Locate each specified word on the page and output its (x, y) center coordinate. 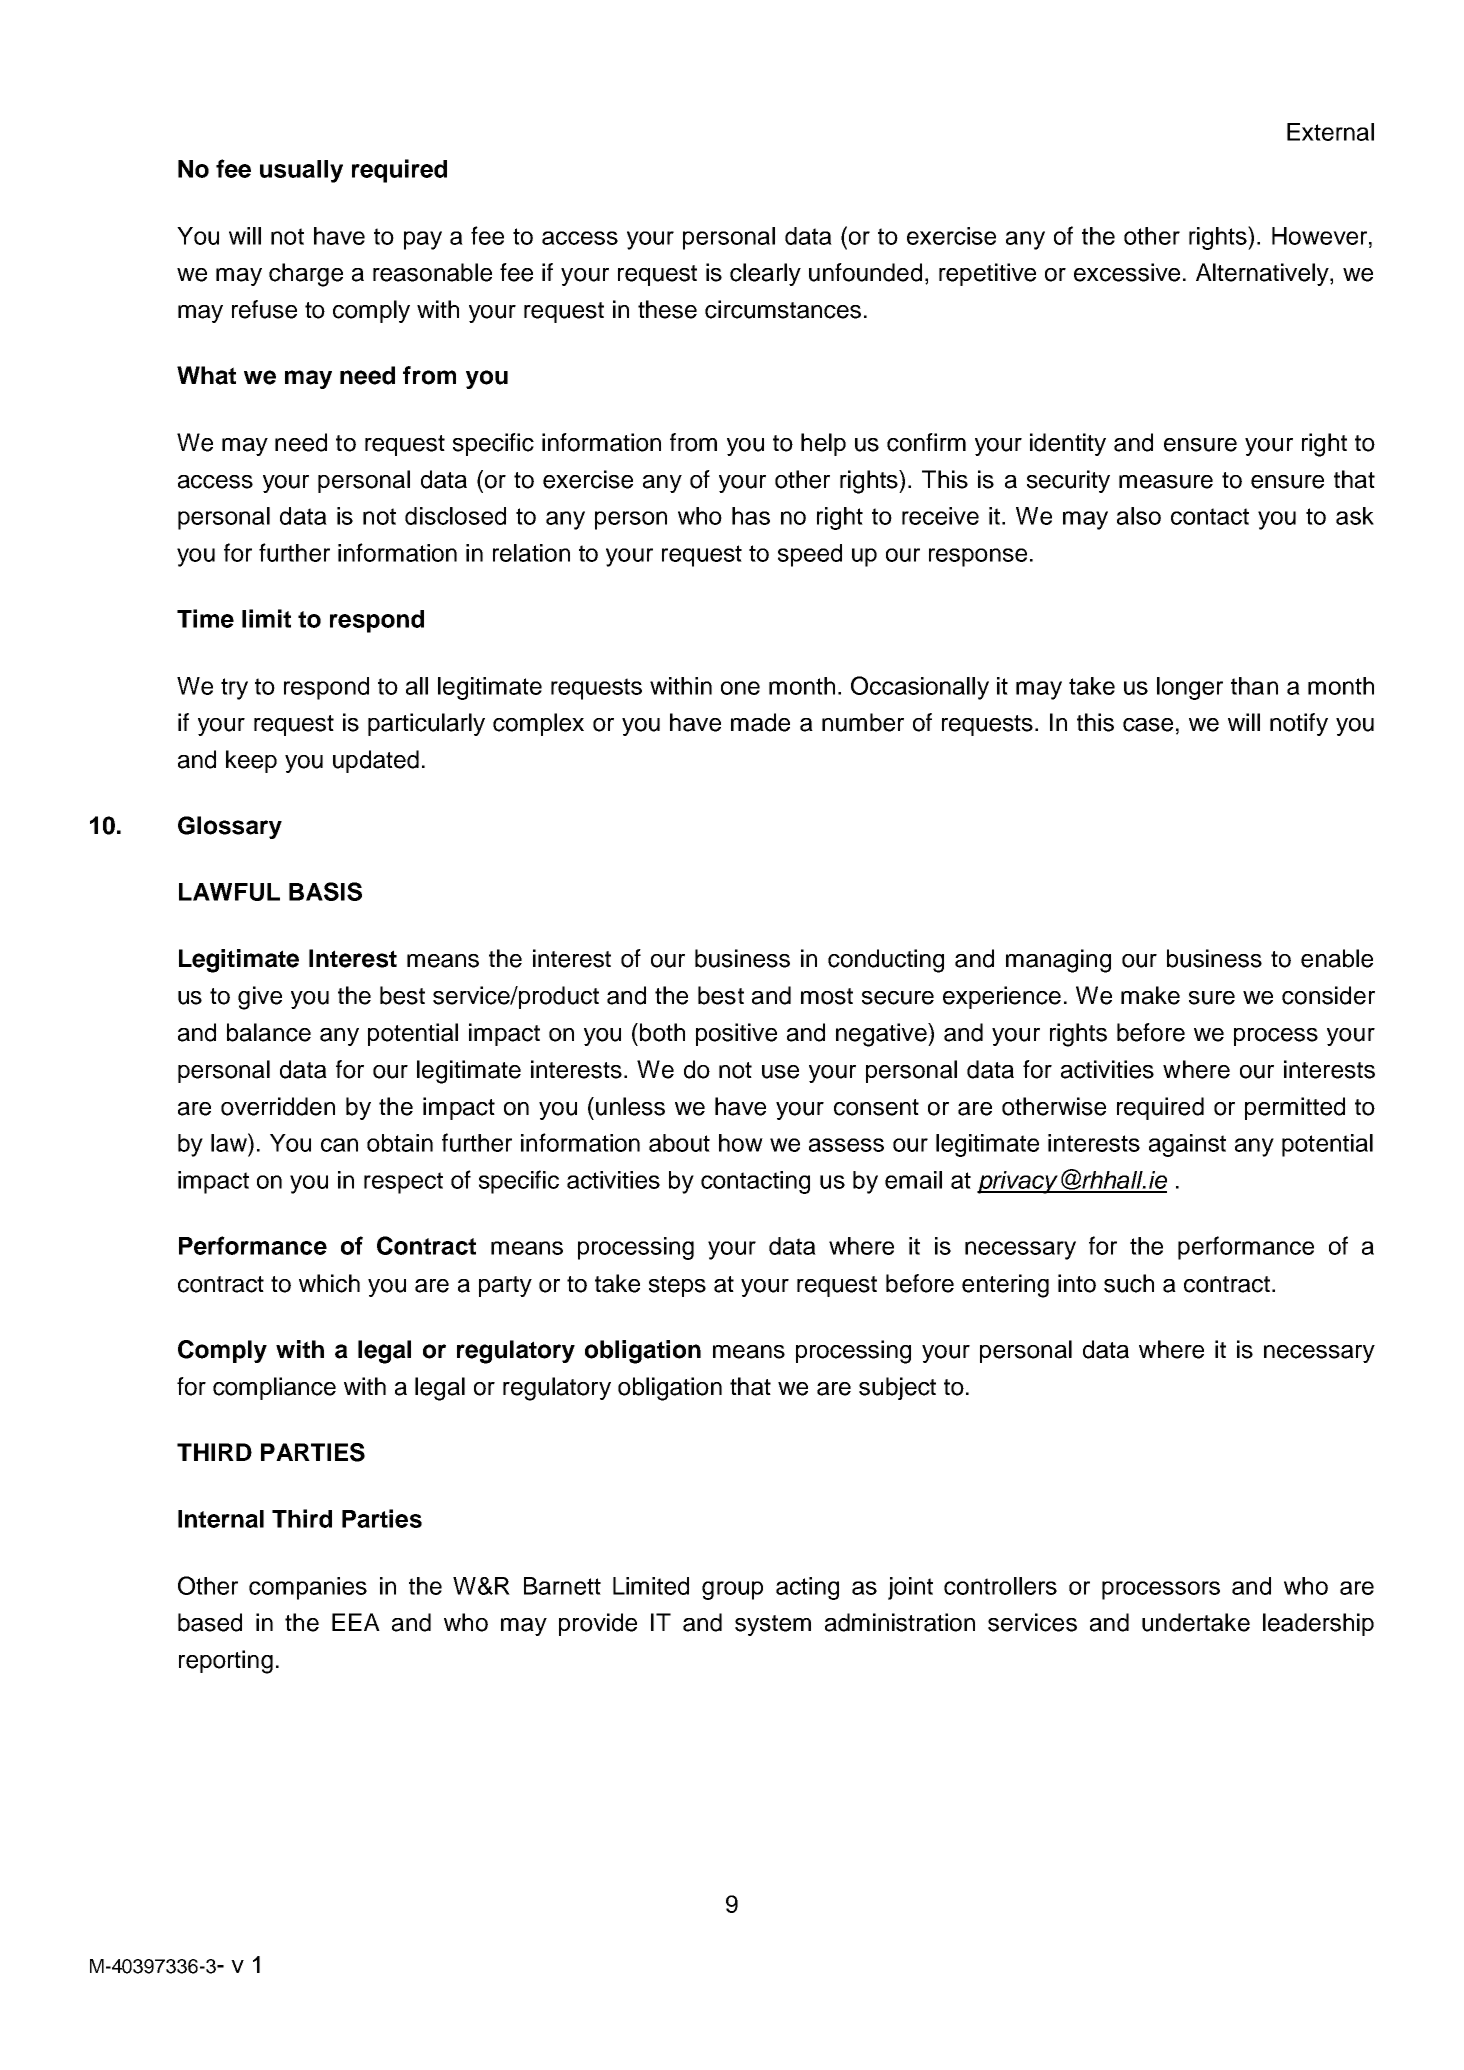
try (234, 689)
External (1330, 132)
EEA (356, 1622)
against (1187, 1145)
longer (1190, 688)
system (773, 1625)
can (339, 1145)
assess (846, 1145)
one (740, 688)
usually (301, 171)
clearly (765, 274)
